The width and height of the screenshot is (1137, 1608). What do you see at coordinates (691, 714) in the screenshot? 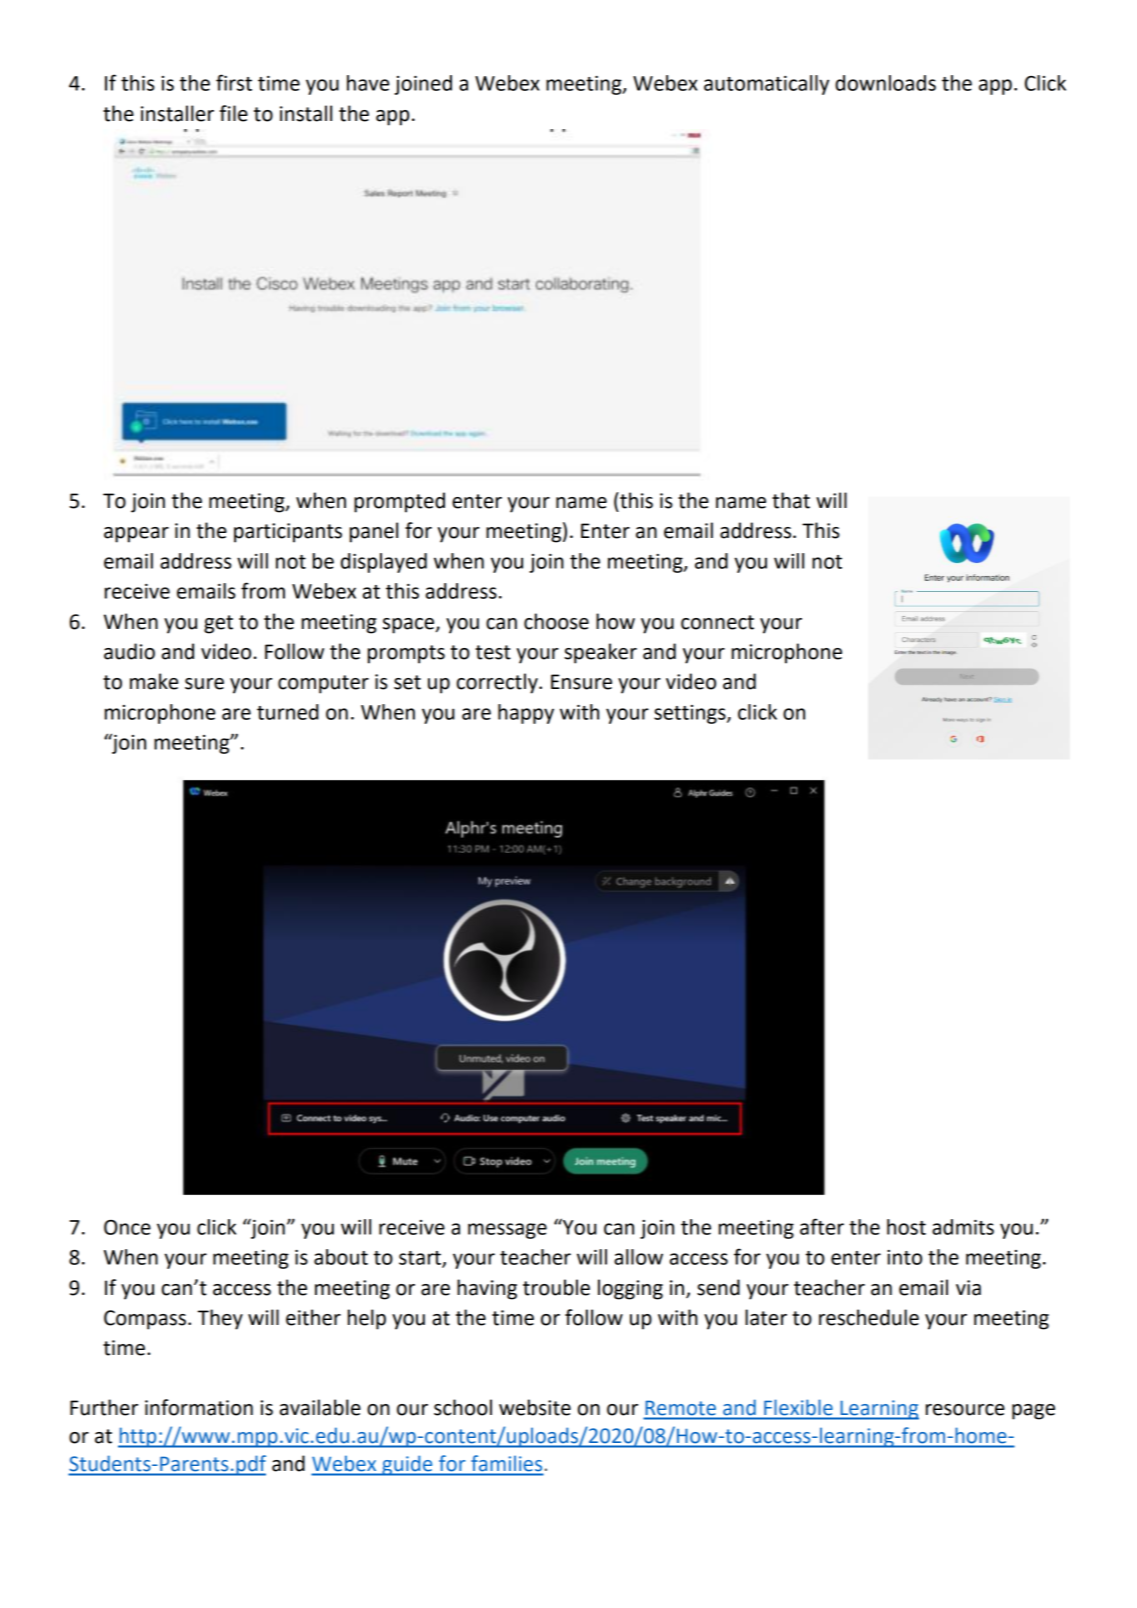
I see `settings` at bounding box center [691, 714].
